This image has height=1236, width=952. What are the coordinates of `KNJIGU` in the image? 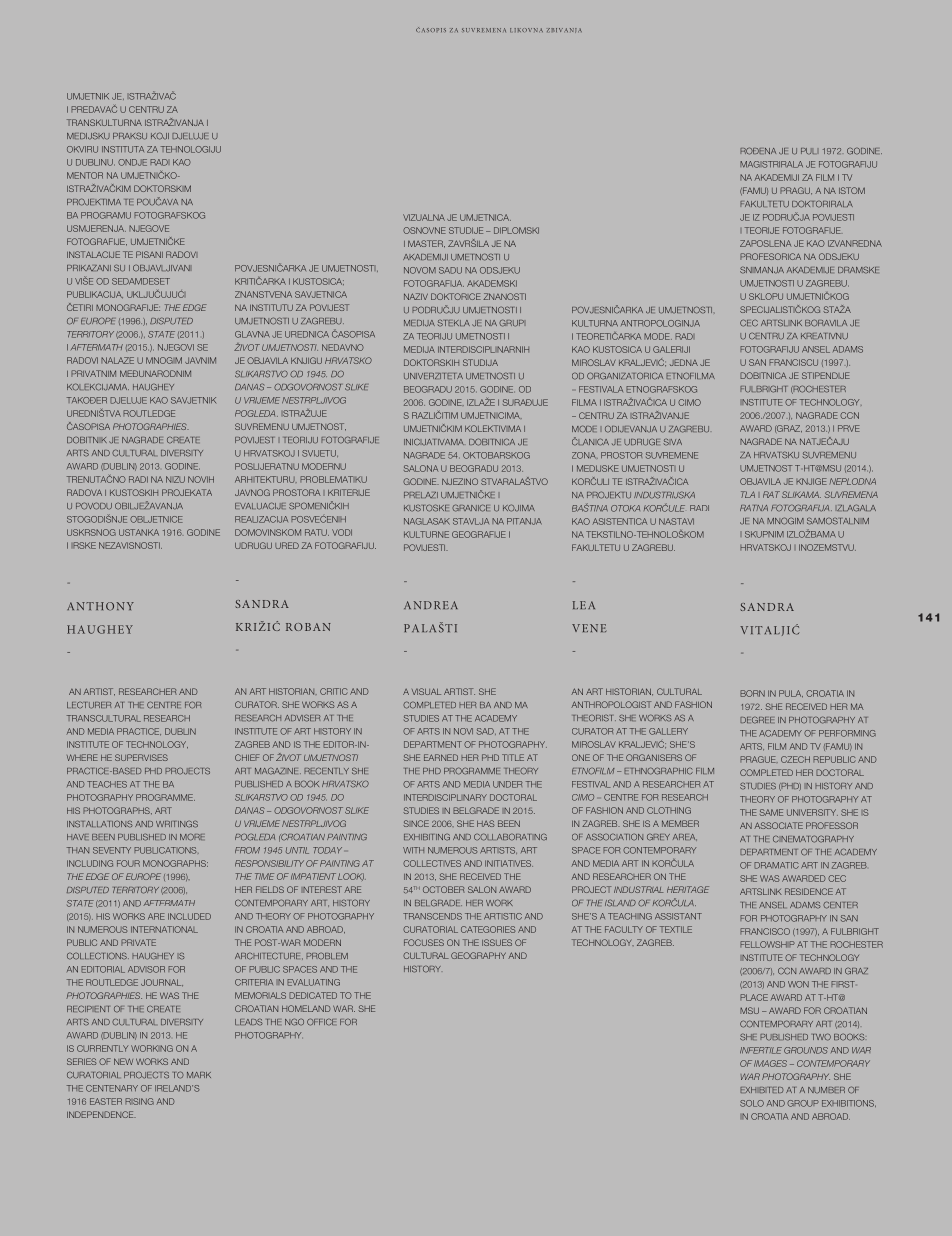 It's located at (306, 360).
